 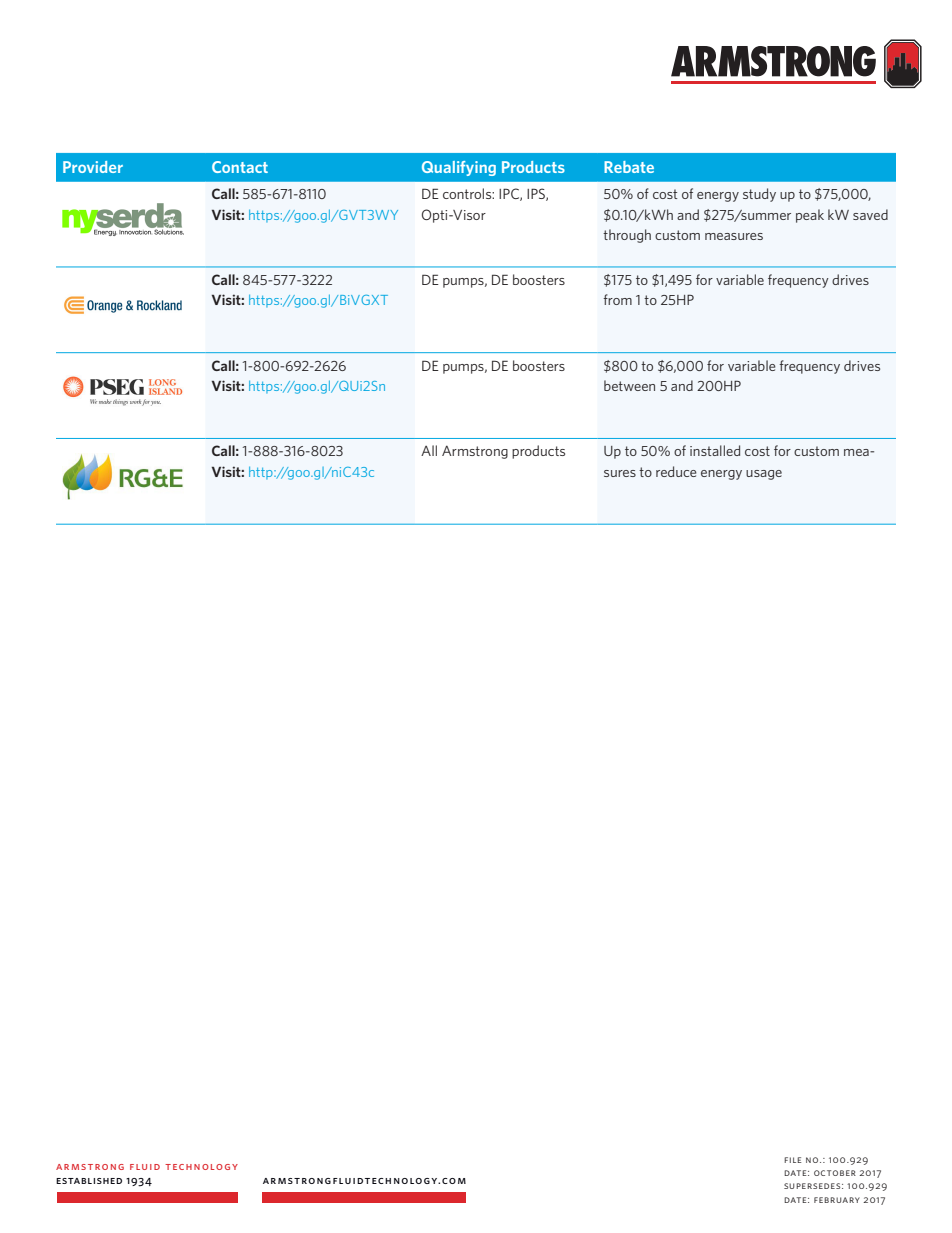 What do you see at coordinates (240, 167) in the screenshot?
I see `Contact` at bounding box center [240, 167].
